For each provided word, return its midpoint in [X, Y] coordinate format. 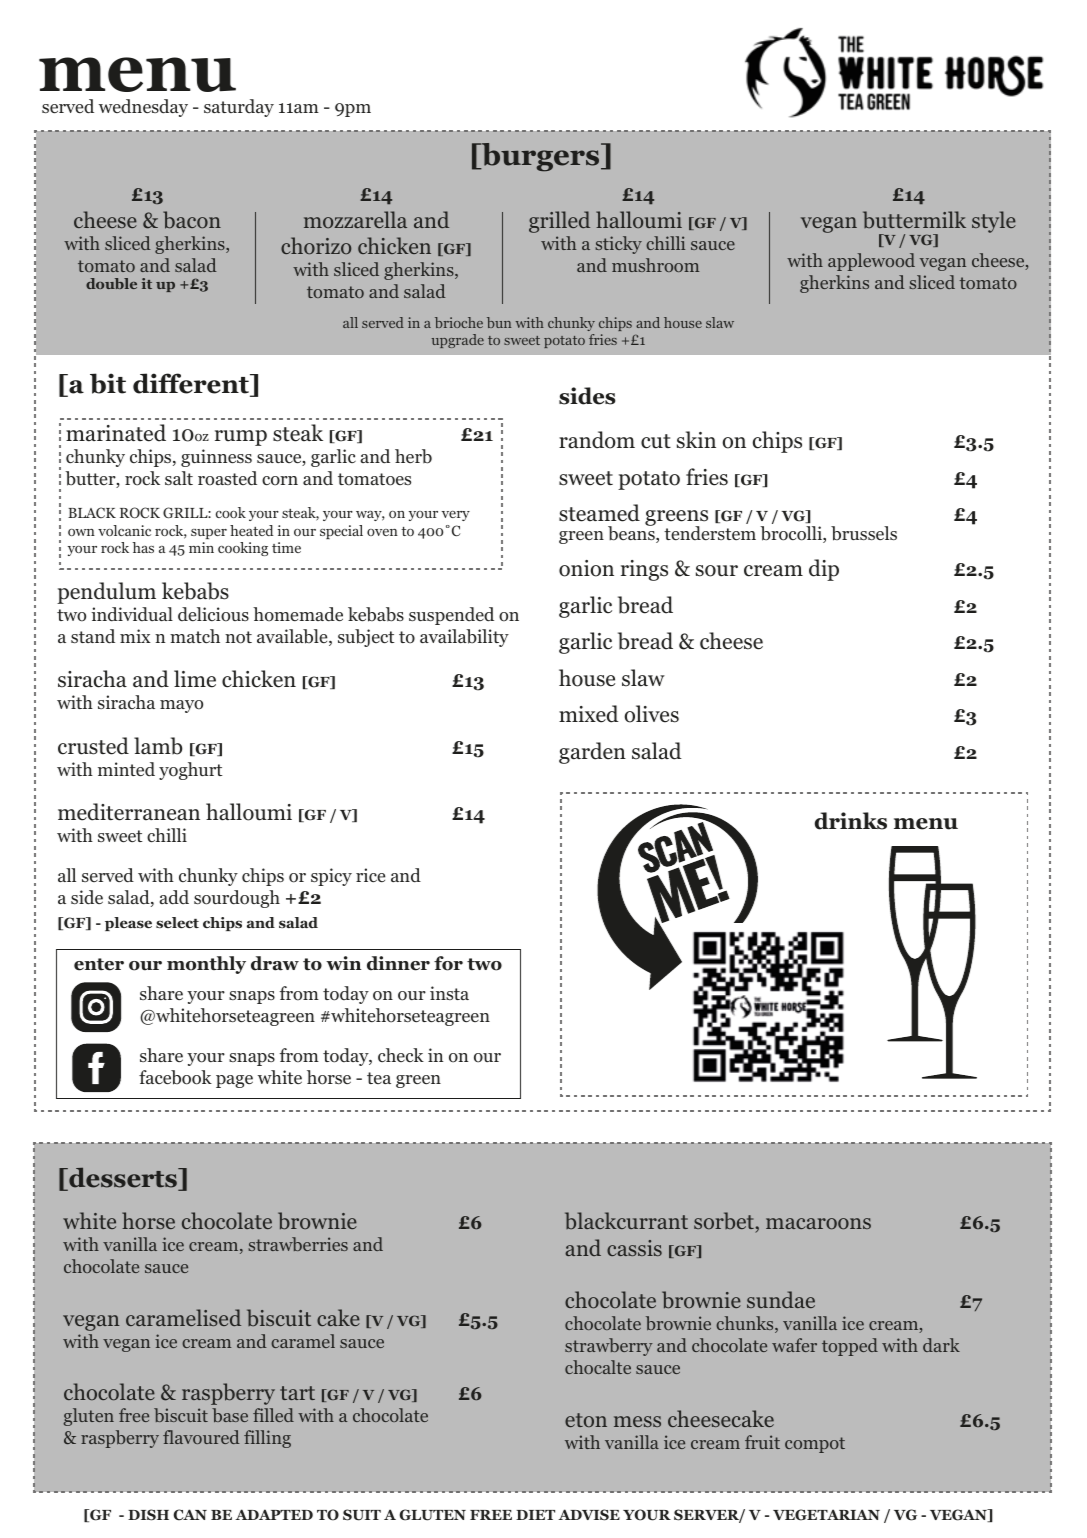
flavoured [201, 1437]
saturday [239, 108]
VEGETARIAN [826, 1515]
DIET [535, 1515]
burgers [541, 157]
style [994, 222]
